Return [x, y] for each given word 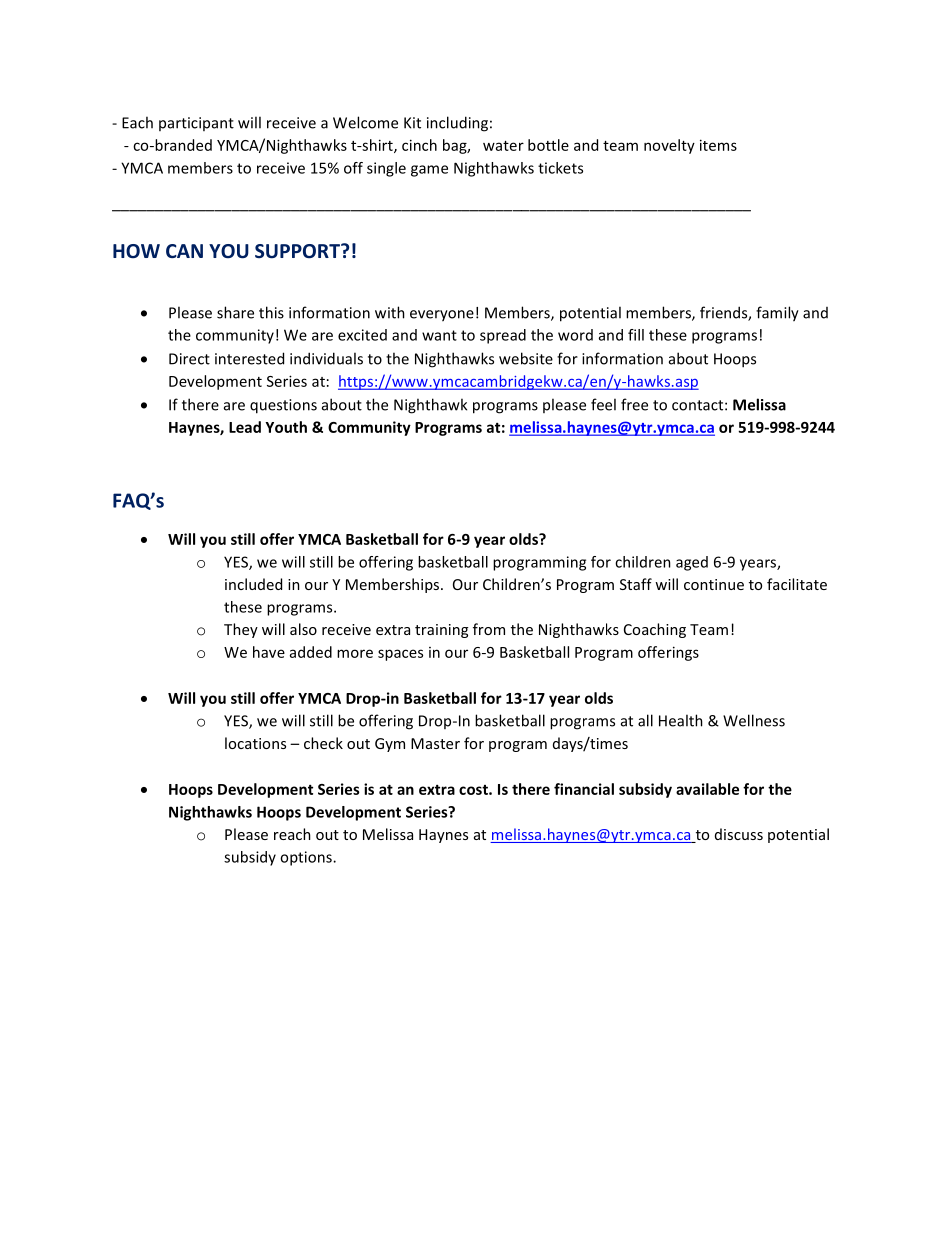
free [634, 404]
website [526, 358]
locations [255, 743]
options [307, 858]
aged [692, 563]
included [253, 584]
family [777, 314]
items [718, 145]
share [235, 312]
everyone [442, 316]
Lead [245, 427]
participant [196, 124]
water [503, 146]
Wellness [754, 720]
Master [435, 743]
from [489, 629]
